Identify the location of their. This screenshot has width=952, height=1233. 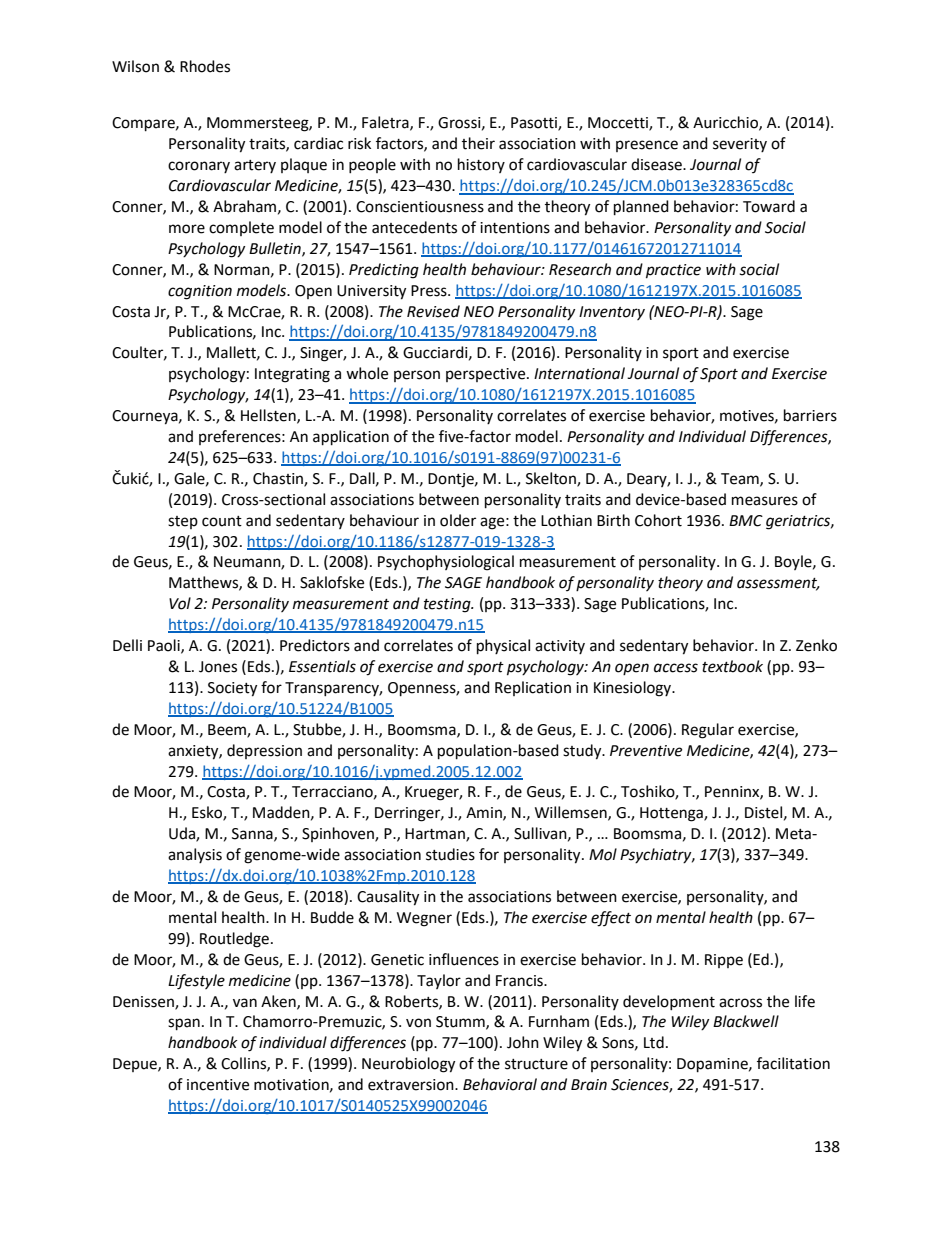
(478, 143).
